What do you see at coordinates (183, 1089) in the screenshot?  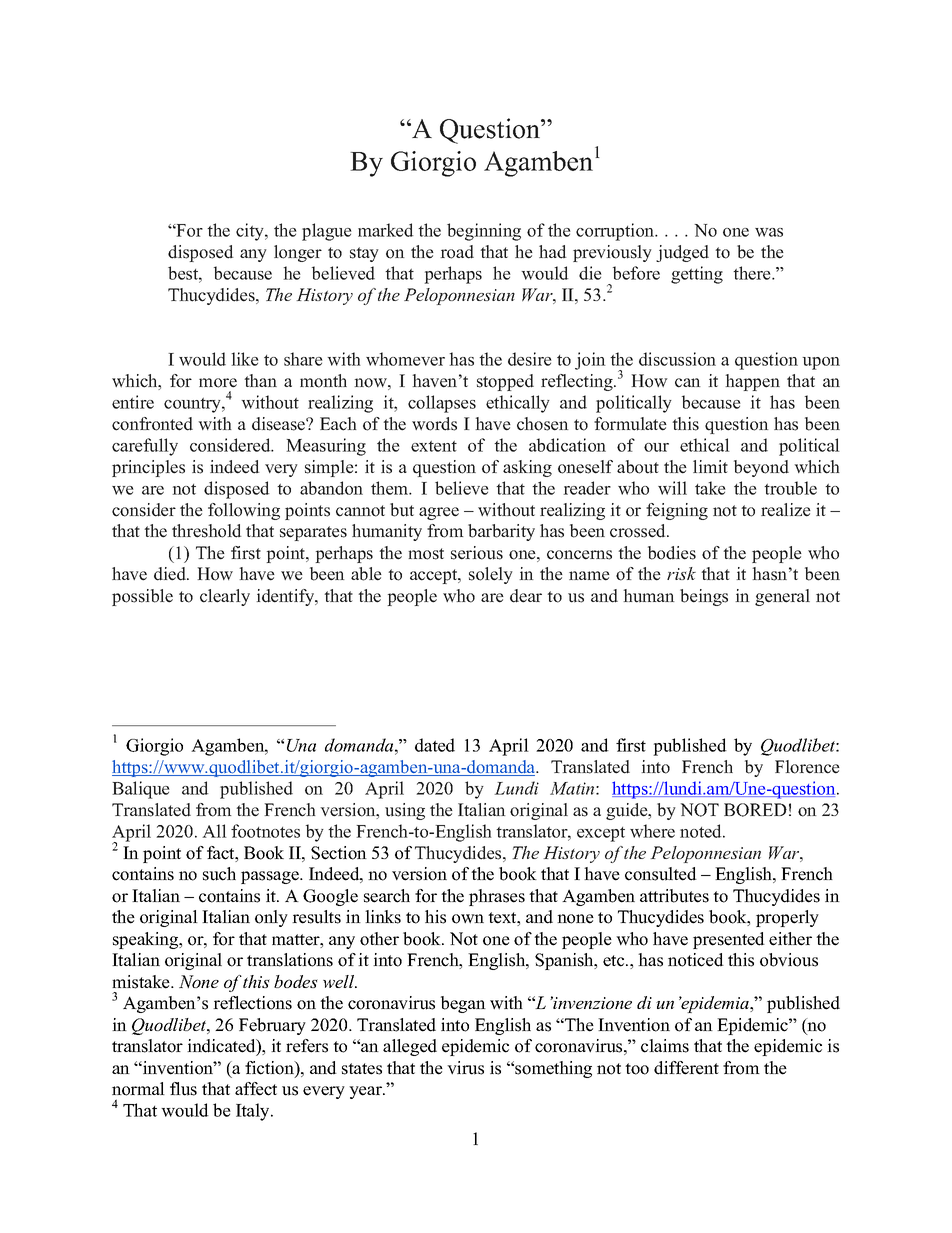 I see `flus` at bounding box center [183, 1089].
